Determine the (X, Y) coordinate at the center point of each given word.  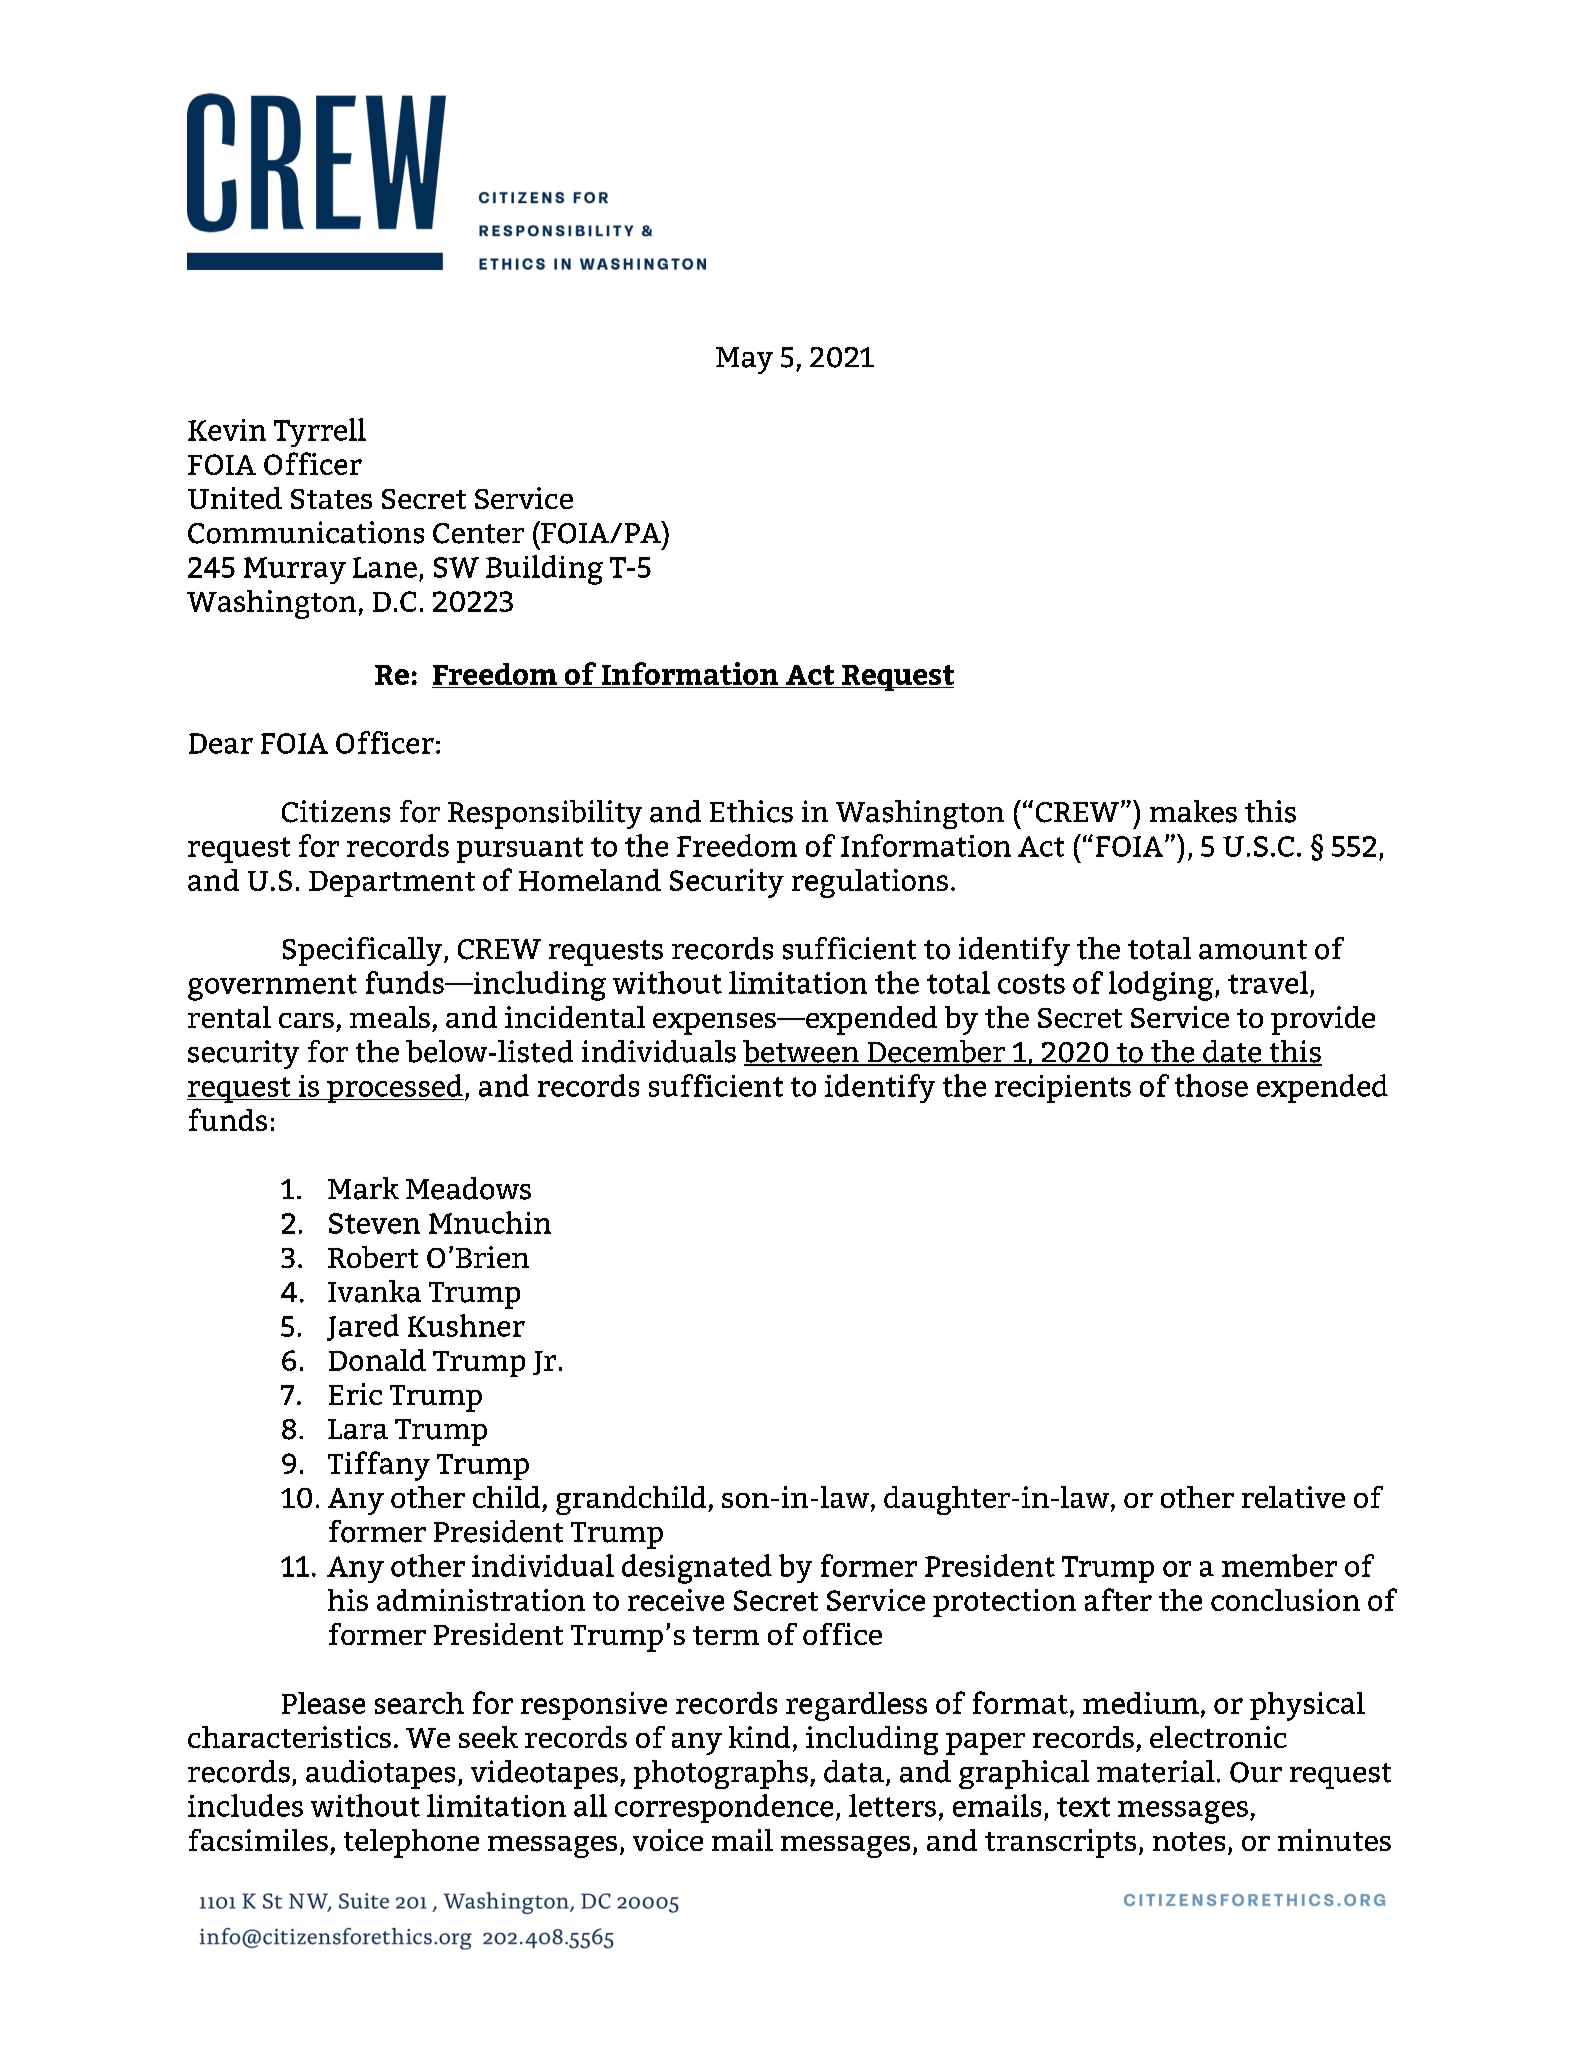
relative (1293, 1497)
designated (697, 1569)
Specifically (364, 951)
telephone (411, 1843)
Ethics (751, 811)
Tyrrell (320, 432)
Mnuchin (490, 1222)
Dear (221, 743)
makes (1193, 811)
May (744, 360)
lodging (1161, 986)
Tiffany (379, 1466)
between (802, 1052)
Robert (373, 1257)
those (1211, 1085)
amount (1253, 950)
